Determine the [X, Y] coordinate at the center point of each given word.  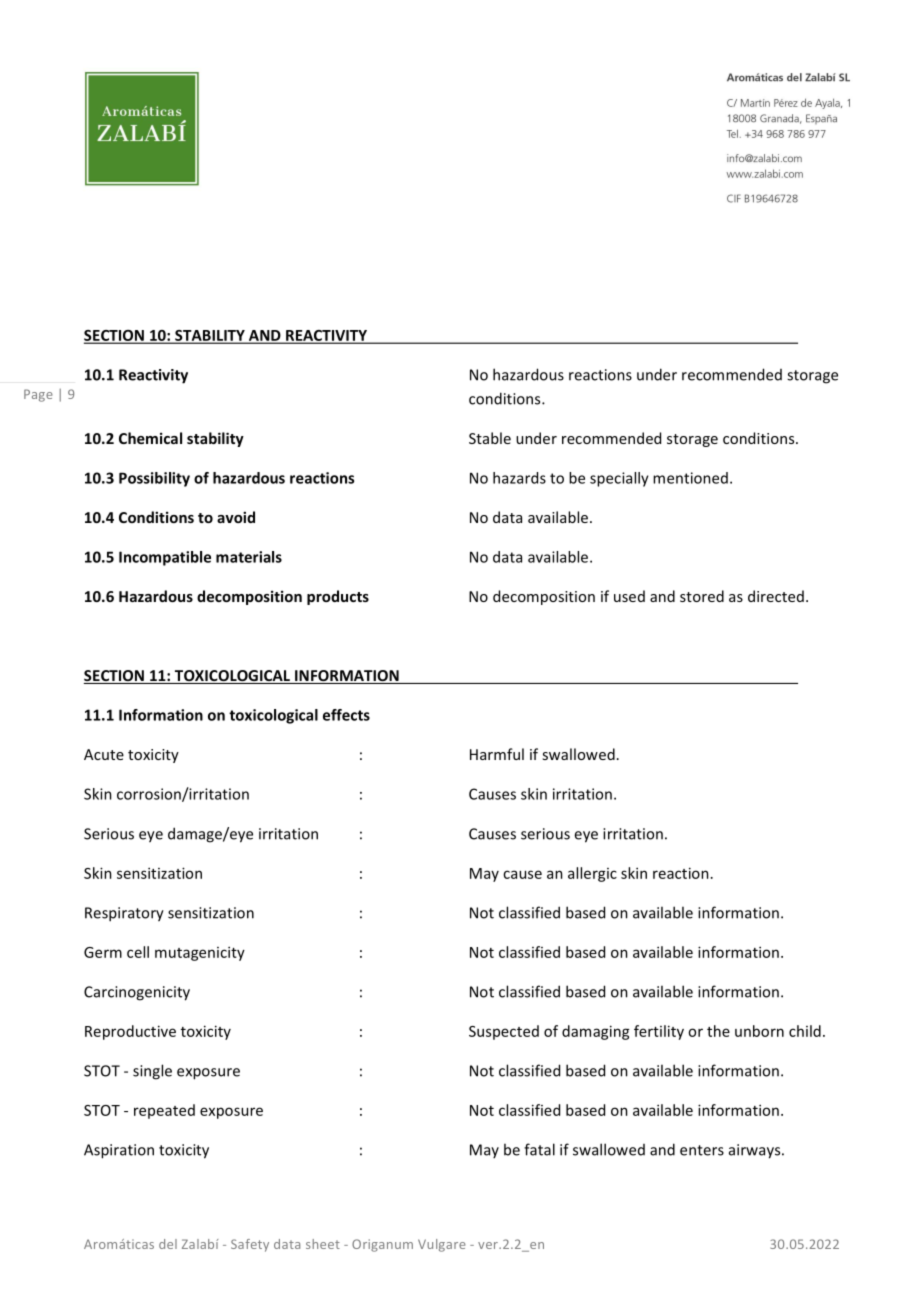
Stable [490, 438]
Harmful [497, 754]
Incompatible [165, 558]
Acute [104, 754]
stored [702, 596]
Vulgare [442, 1245]
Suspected [504, 1032]
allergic [592, 874]
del [168, 1244]
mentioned [690, 478]
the [718, 1031]
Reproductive [130, 1032]
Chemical [150, 438]
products [338, 597]
